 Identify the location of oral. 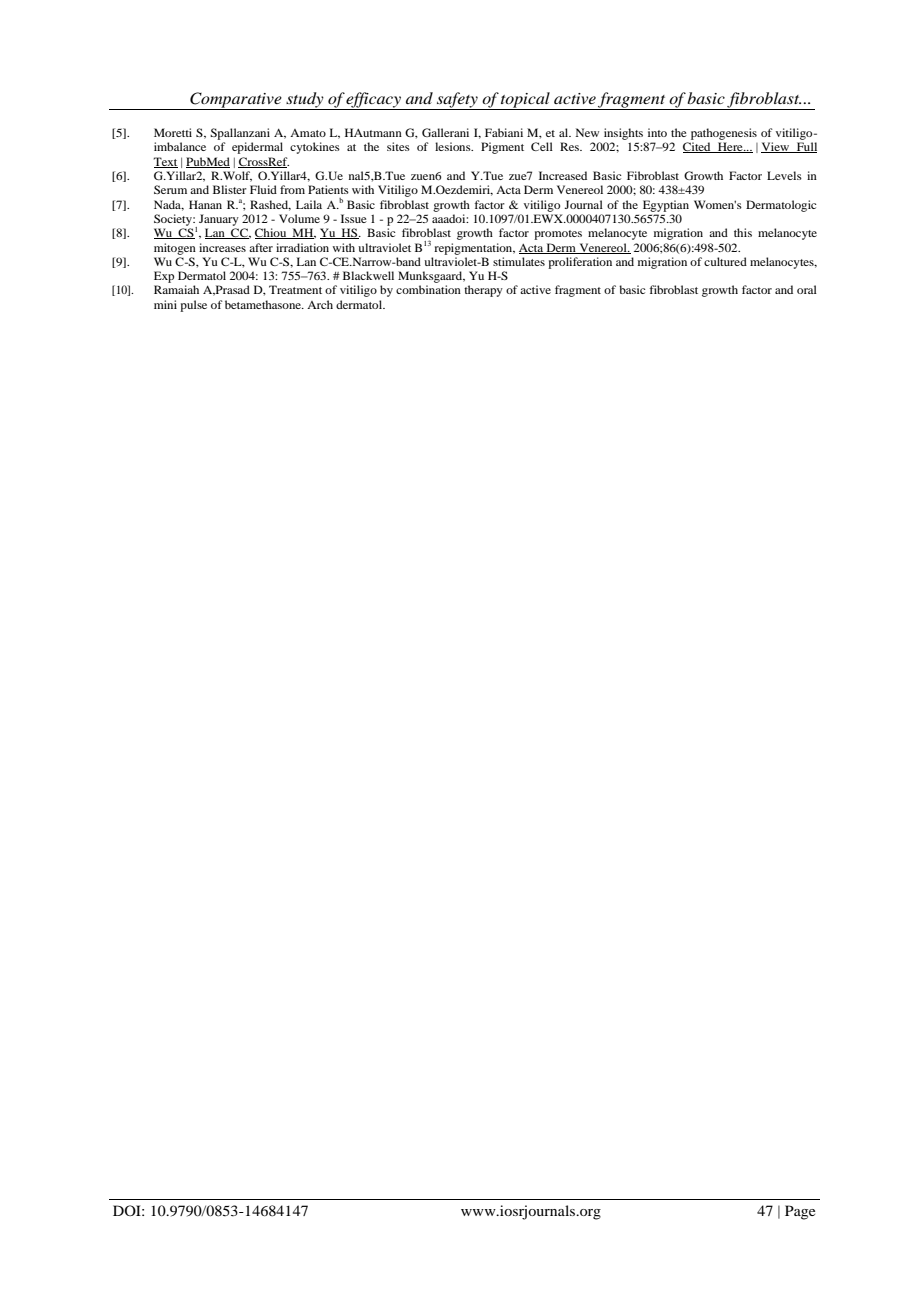
(807, 289).
